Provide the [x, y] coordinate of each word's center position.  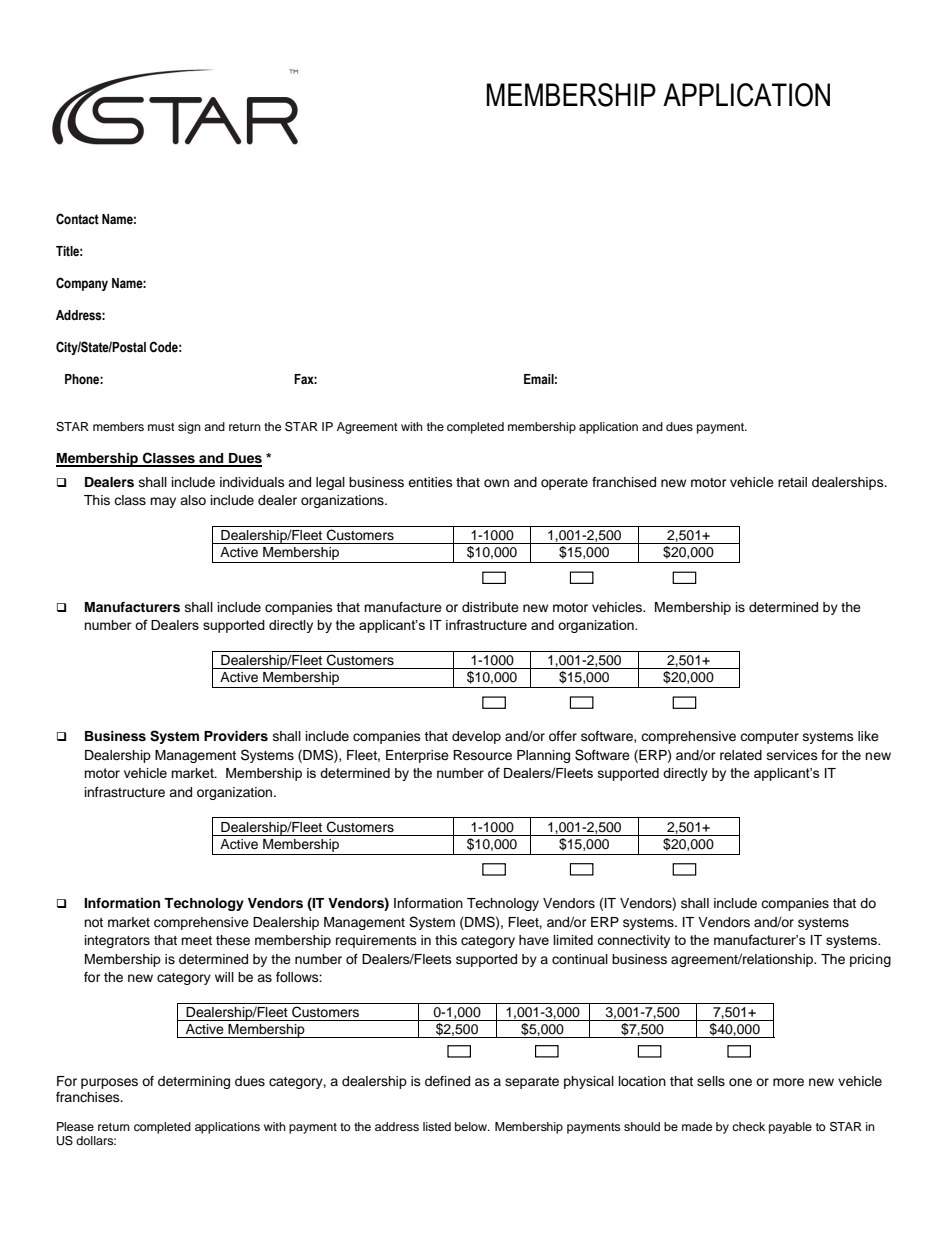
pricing [870, 960]
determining [194, 1082]
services [792, 755]
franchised [624, 482]
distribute [490, 607]
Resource [482, 755]
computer [769, 738]
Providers [236, 736]
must [161, 427]
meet [196, 940]
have [534, 940]
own [496, 483]
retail [792, 482]
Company [82, 284]
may [163, 502]
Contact [77, 219]
